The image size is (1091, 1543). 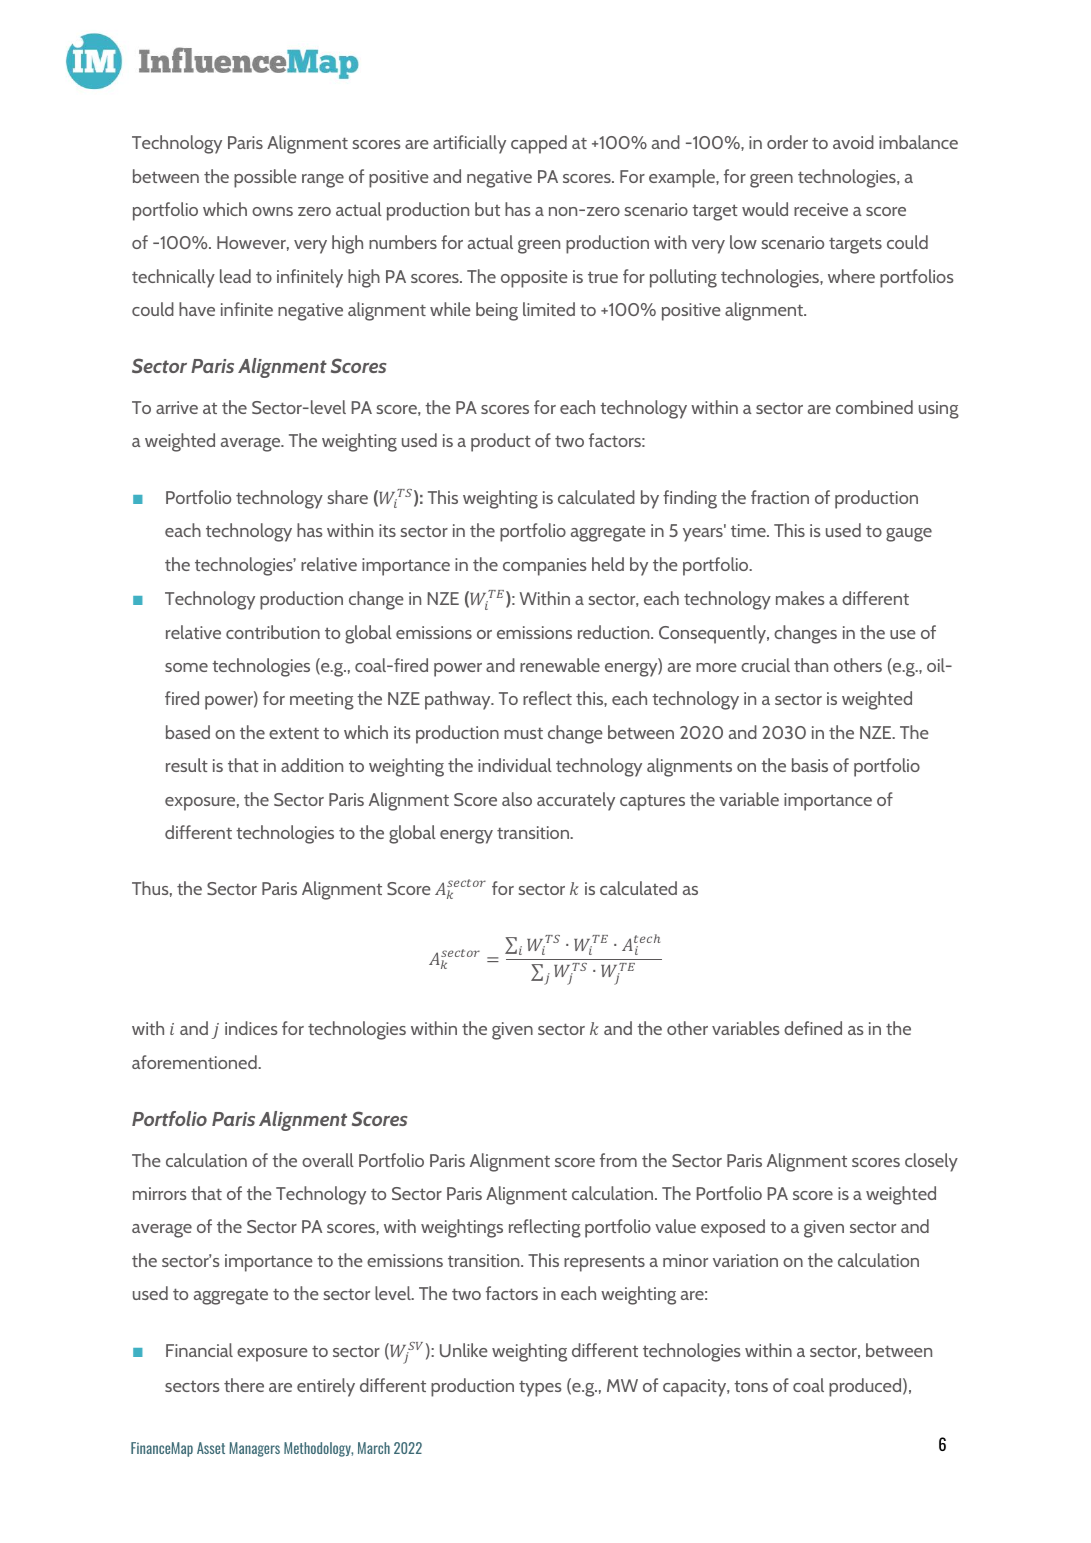 I want to click on overall, so click(x=328, y=1160).
